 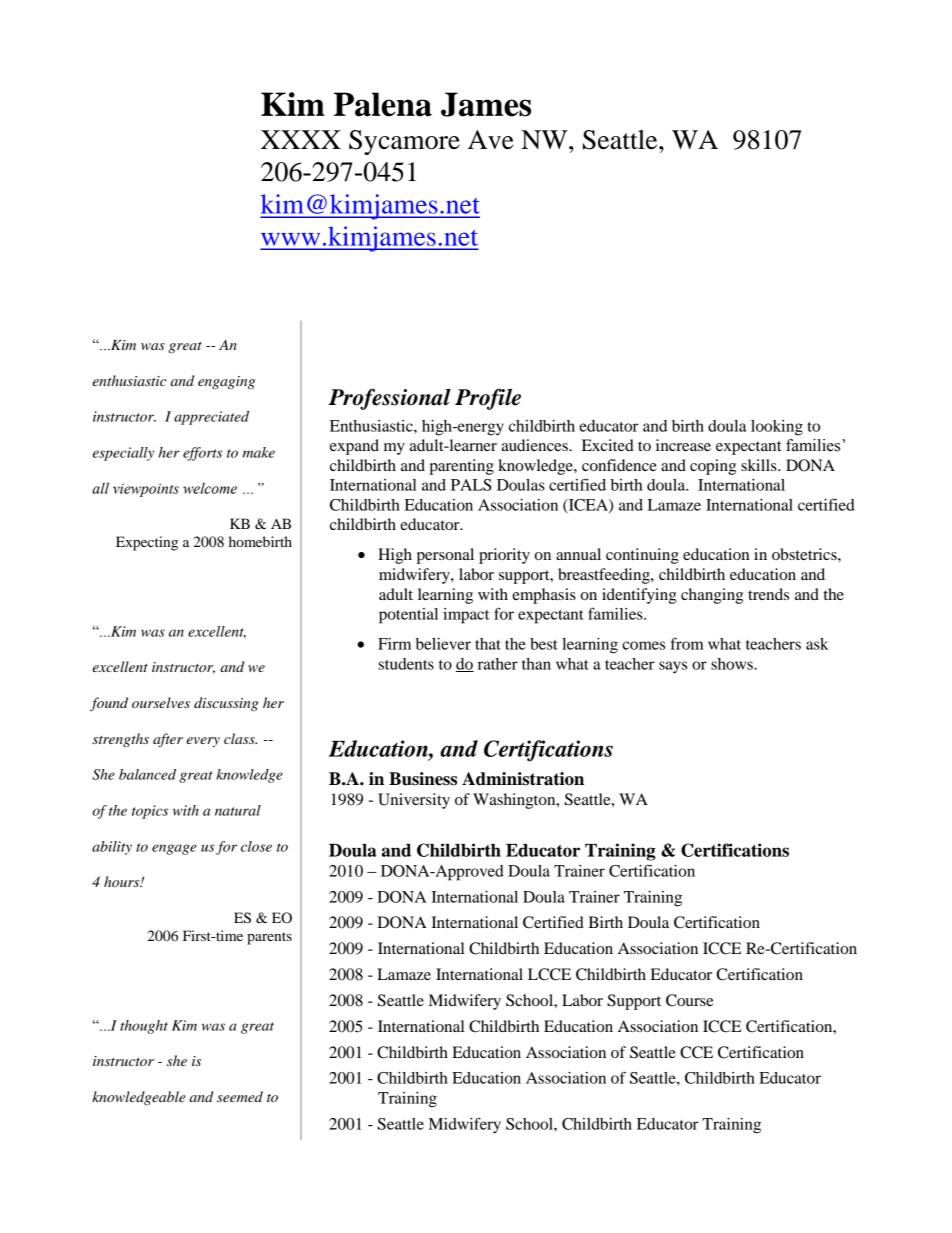 What do you see at coordinates (174, 849) in the screenshot?
I see `engage` at bounding box center [174, 849].
